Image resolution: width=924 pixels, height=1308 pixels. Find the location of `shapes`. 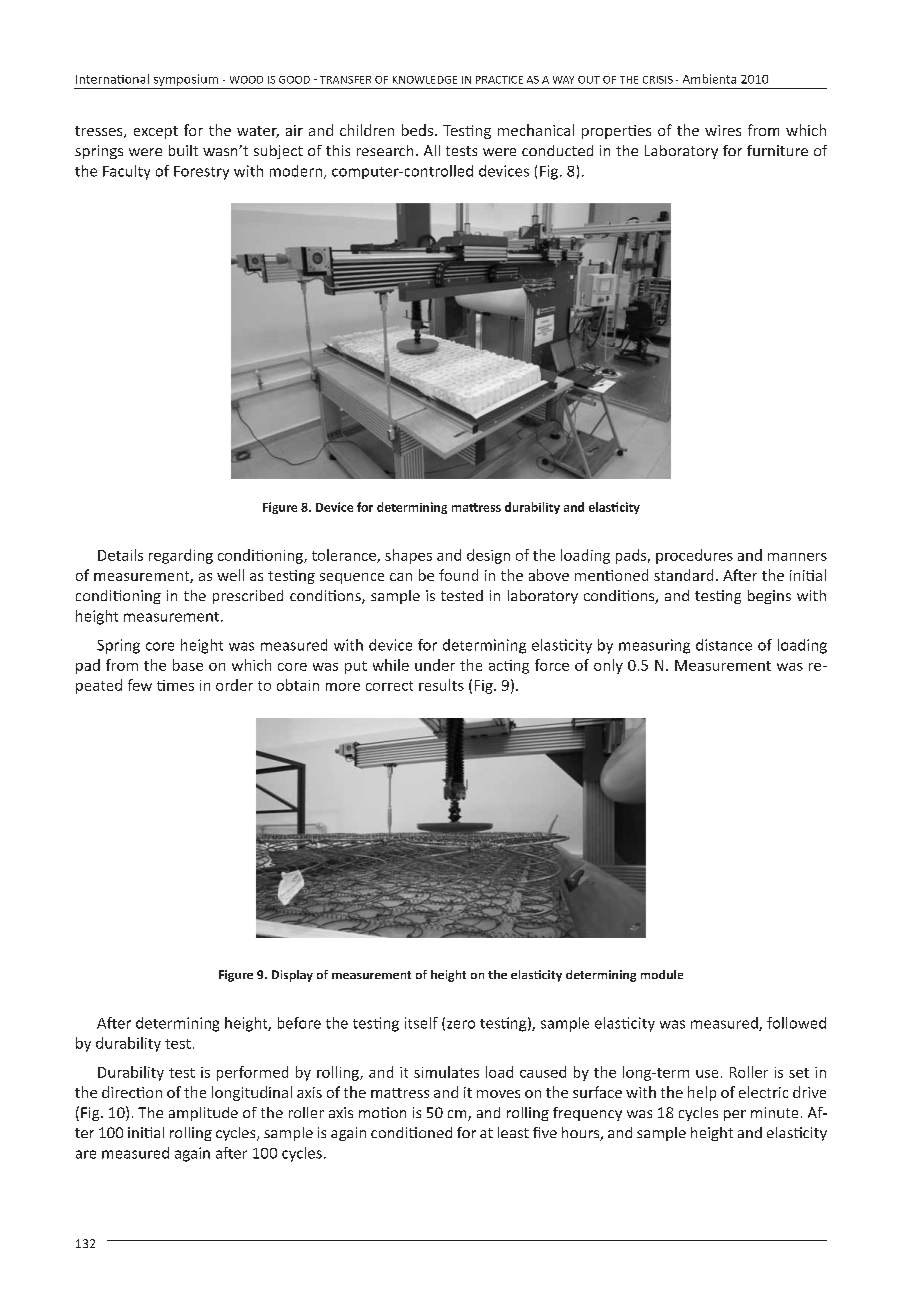

shapes is located at coordinates (408, 556).
